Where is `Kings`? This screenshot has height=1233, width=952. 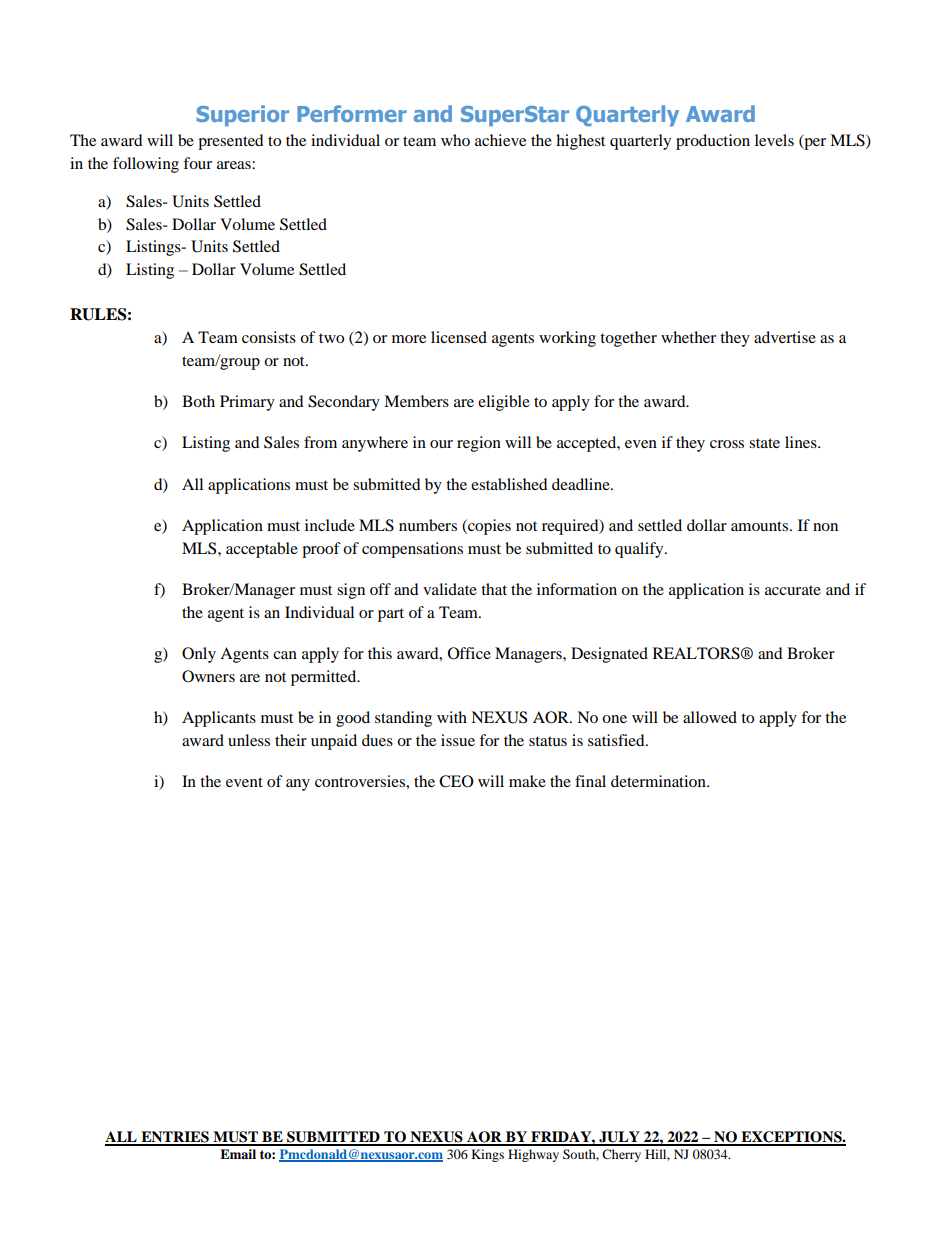 Kings is located at coordinates (487, 1155).
